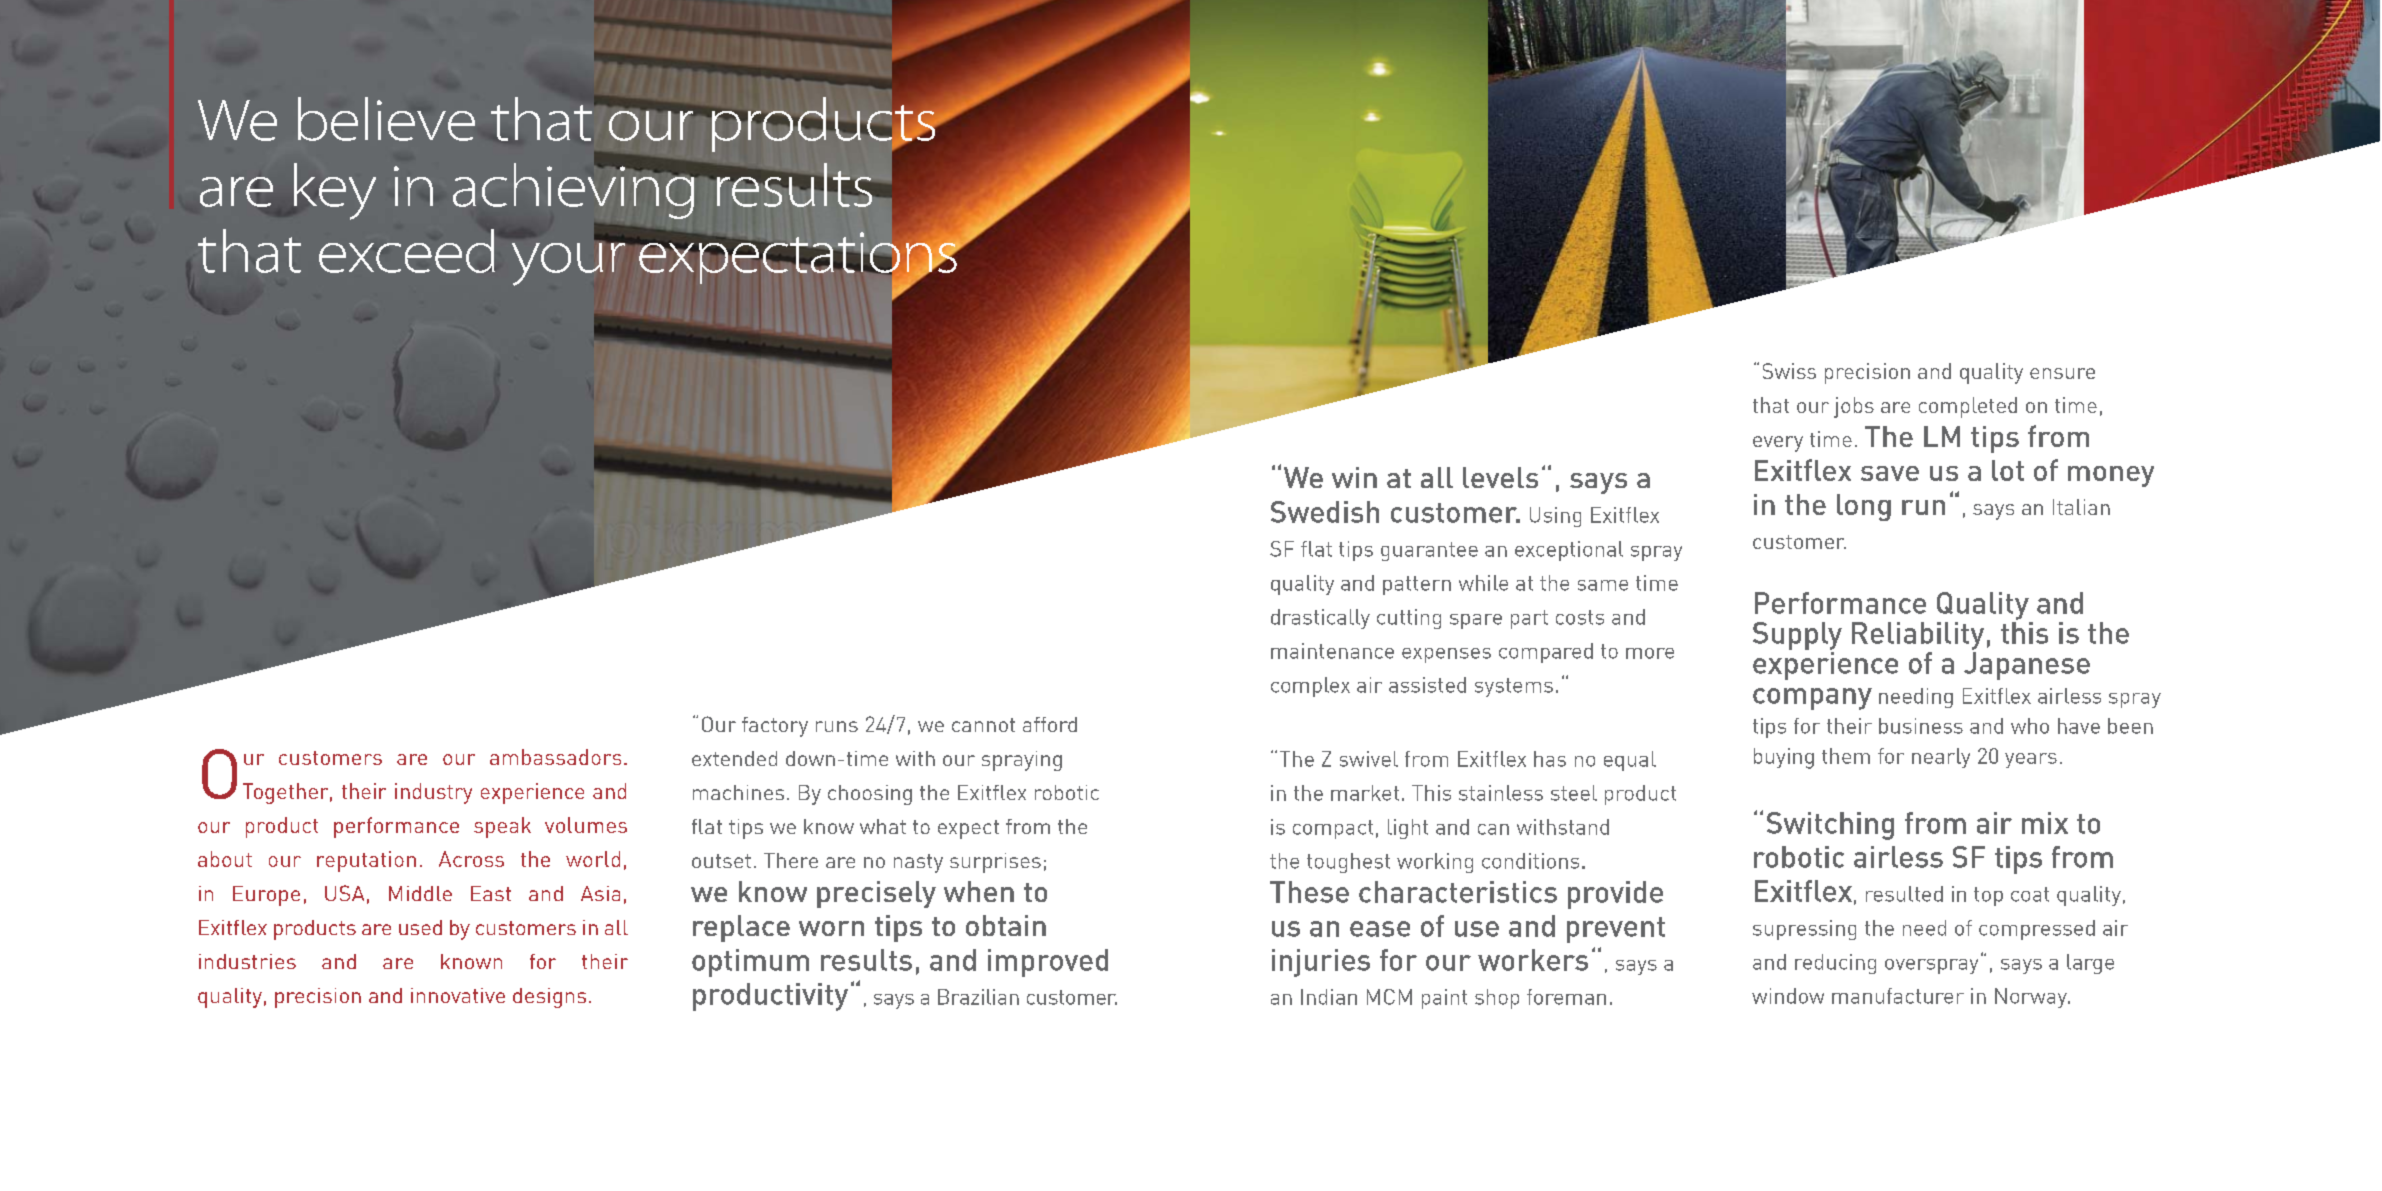 This page has height=1191, width=2382. What do you see at coordinates (1048, 963) in the page?
I see `improved` at bounding box center [1048, 963].
